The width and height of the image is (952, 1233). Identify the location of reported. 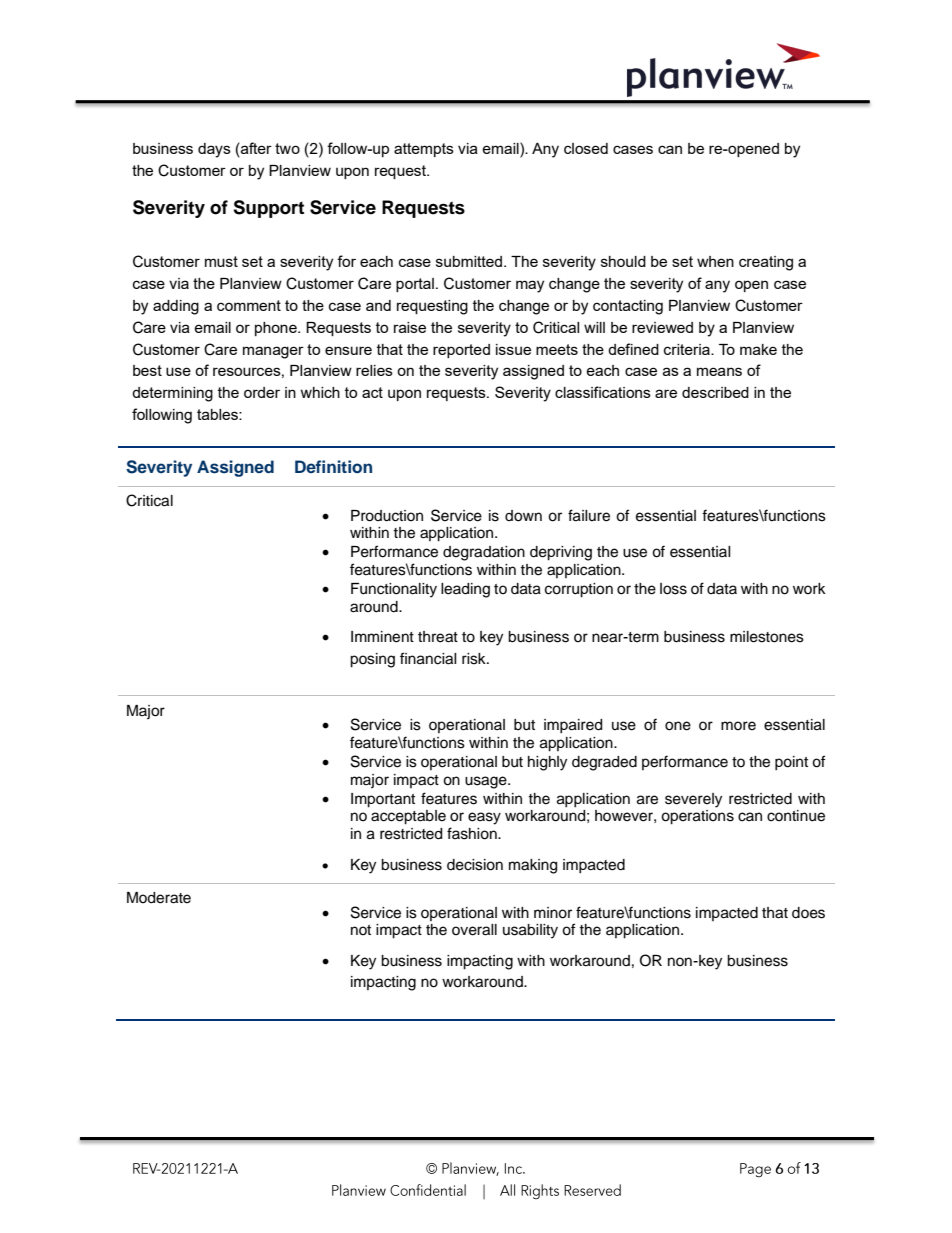
(461, 351).
